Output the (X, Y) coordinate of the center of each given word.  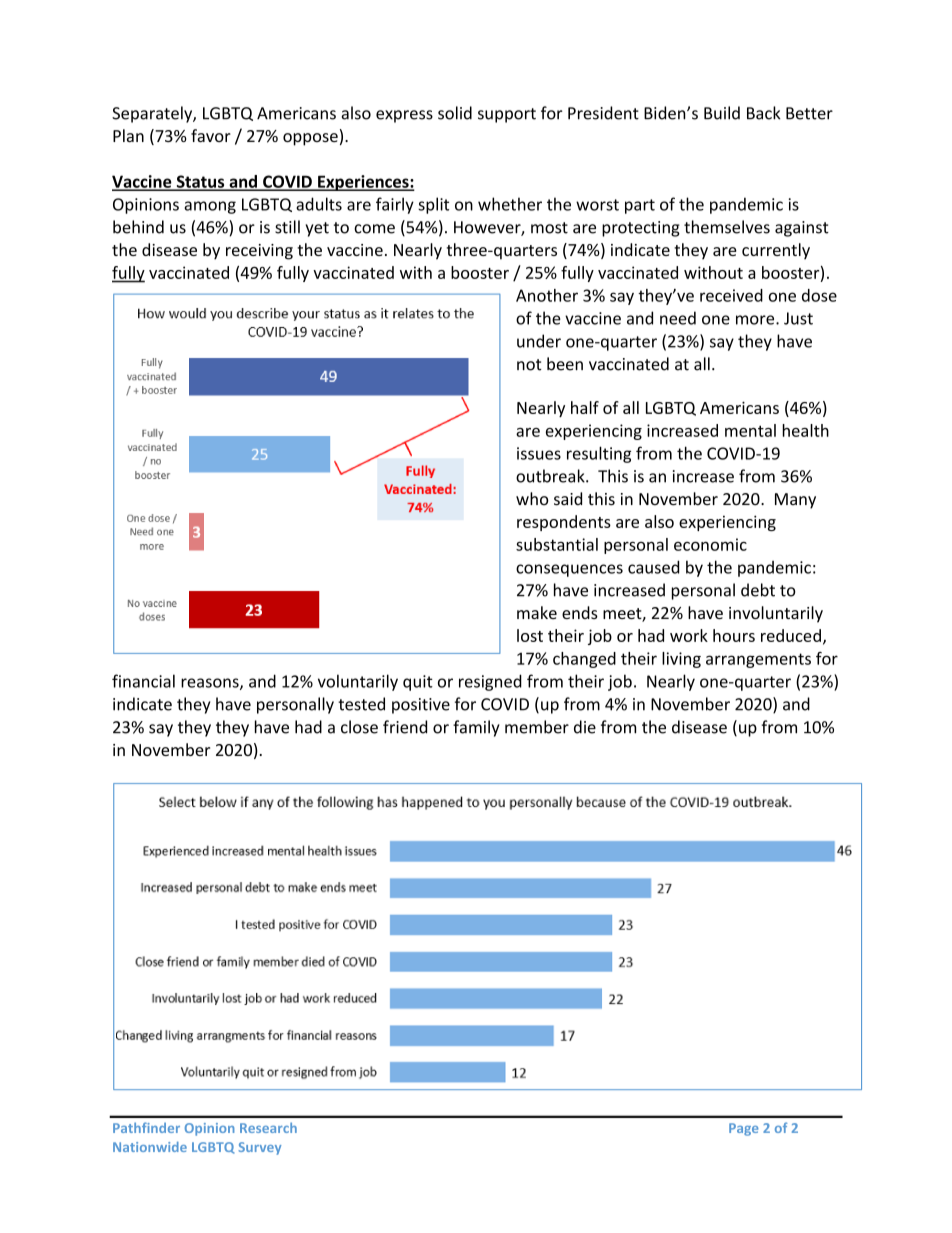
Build (722, 113)
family (476, 728)
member (537, 727)
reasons (211, 684)
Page (743, 1129)
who (532, 498)
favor (211, 135)
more (756, 320)
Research (268, 1127)
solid (455, 113)
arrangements (758, 660)
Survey (259, 1148)
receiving (259, 252)
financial (143, 681)
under (539, 341)
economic (710, 544)
